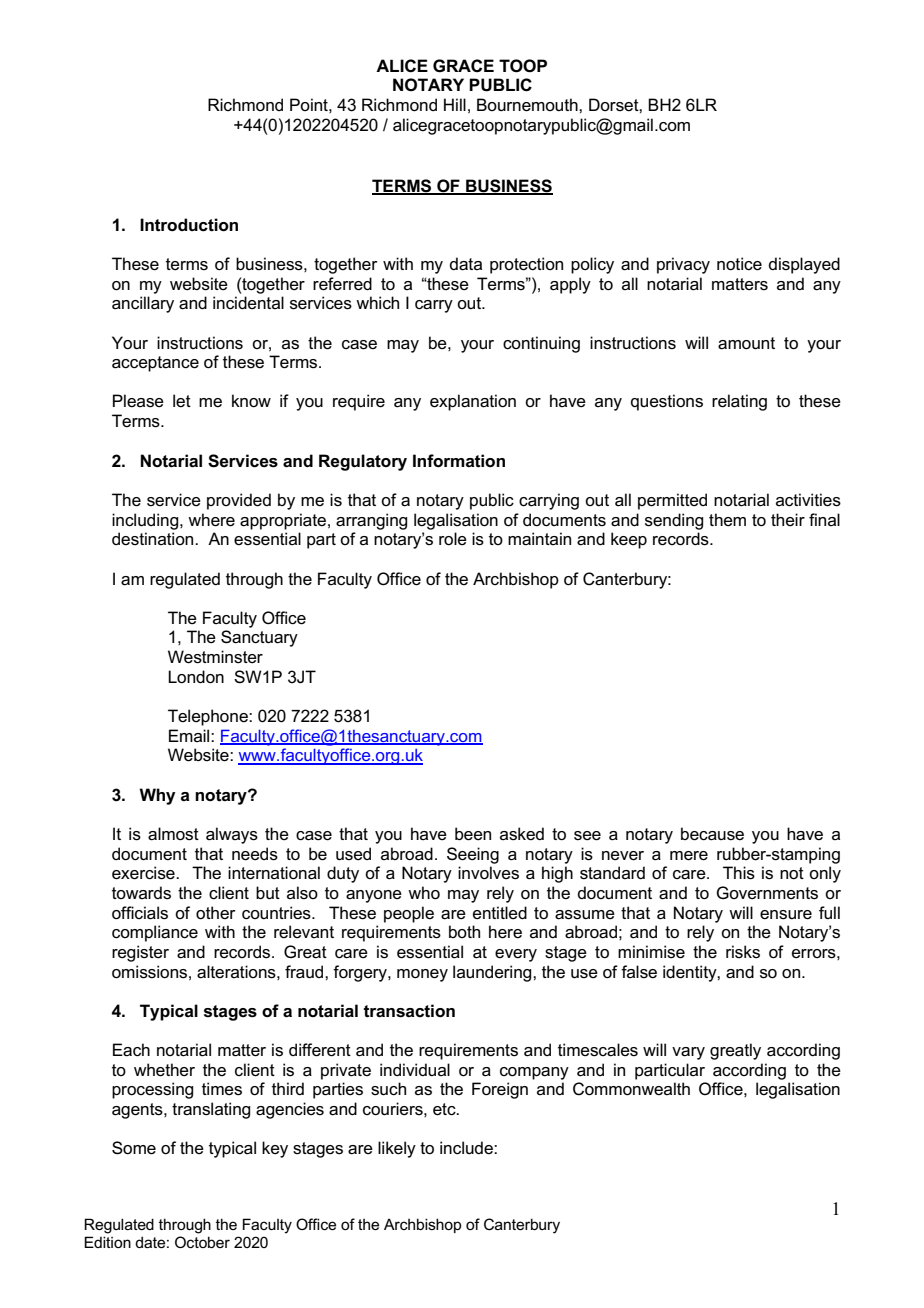 This screenshot has width=924, height=1308. What do you see at coordinates (202, 1242) in the screenshot?
I see `October` at bounding box center [202, 1242].
